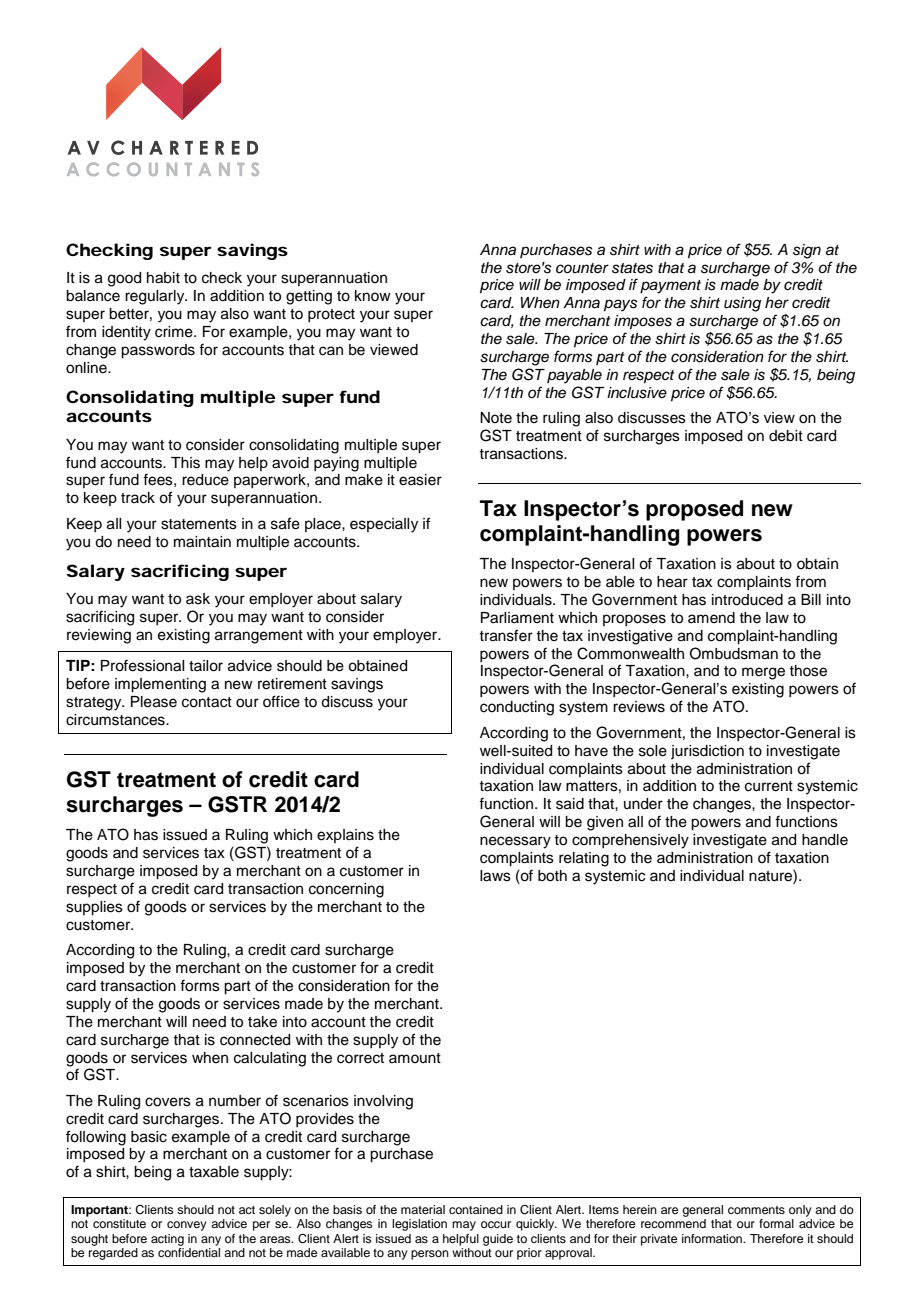 This page has height=1308, width=924. Describe the element at coordinates (373, 295) in the page. I see `know` at that location.
